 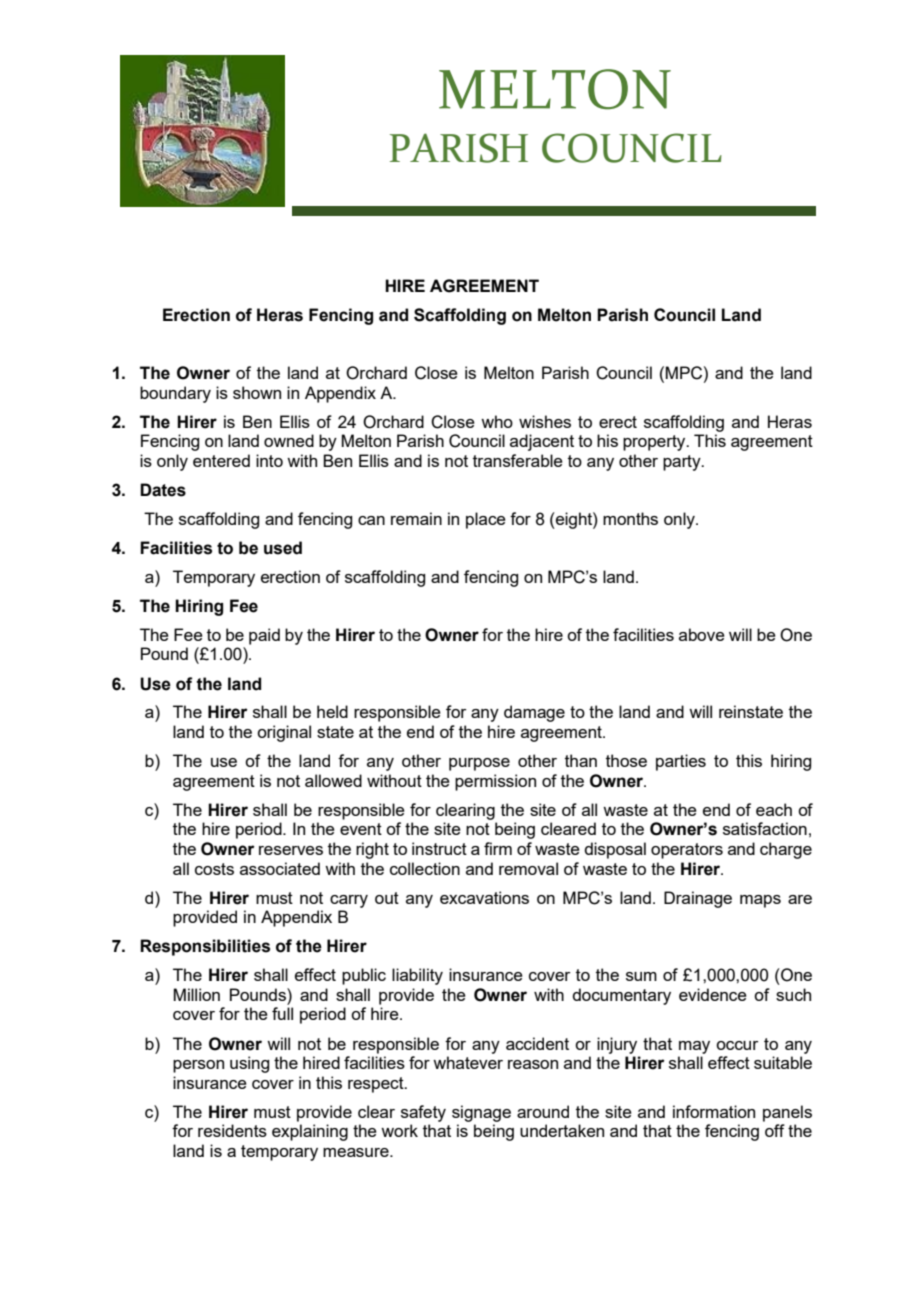 I want to click on residents, so click(x=232, y=1130).
